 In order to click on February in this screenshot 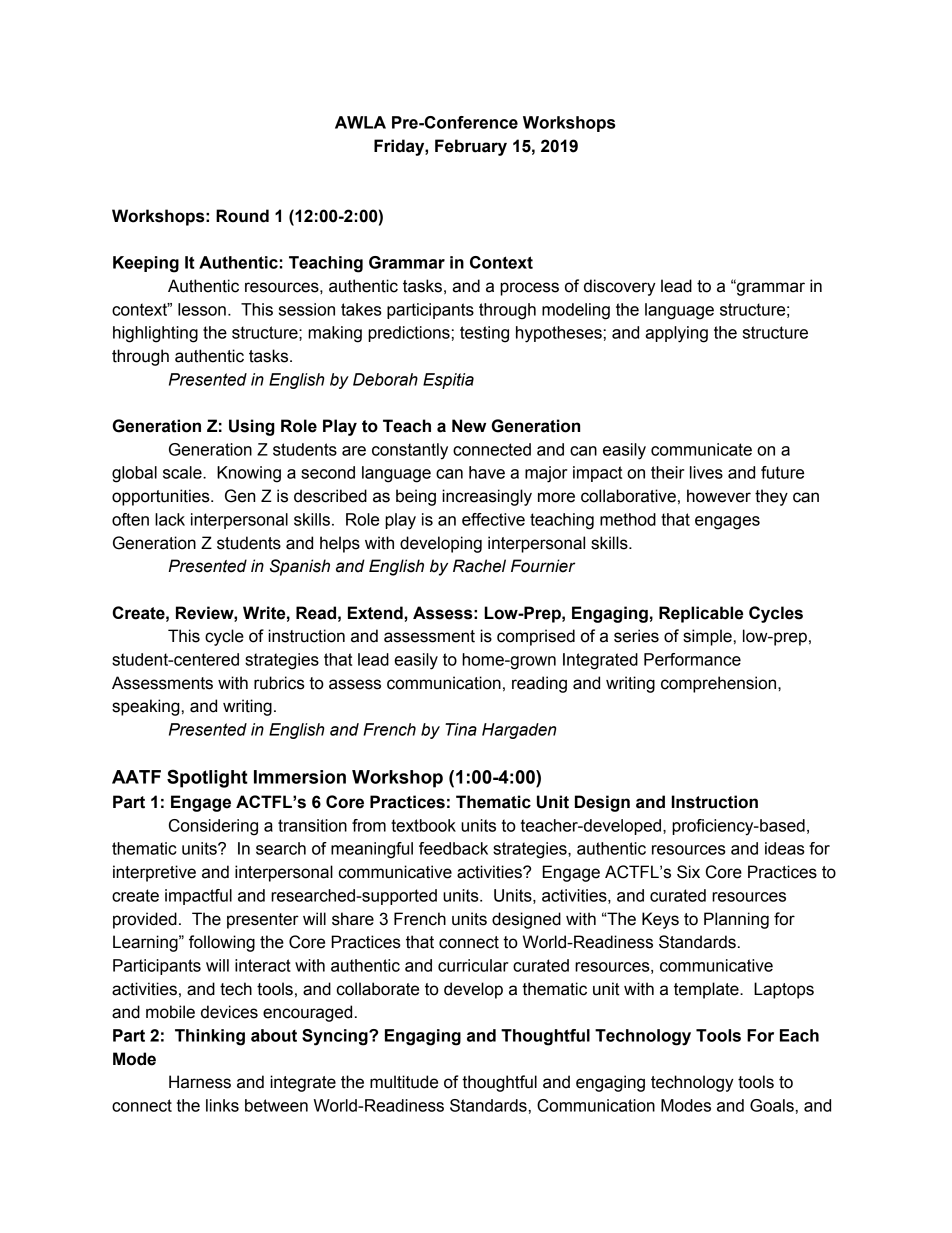, I will do `click(471, 147)`.
